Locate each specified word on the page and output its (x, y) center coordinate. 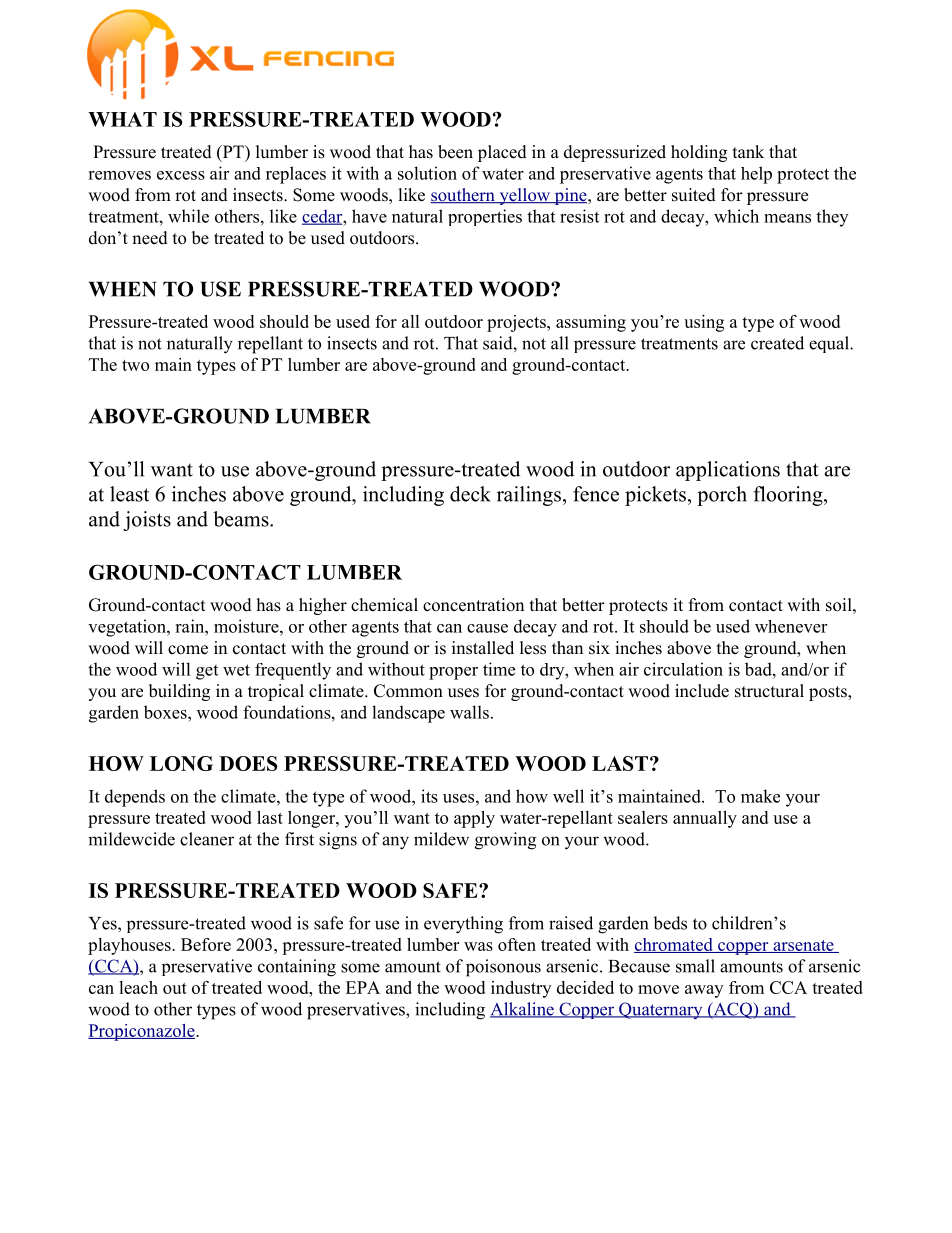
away (704, 991)
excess (181, 175)
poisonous (503, 968)
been (455, 152)
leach (138, 987)
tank (748, 151)
